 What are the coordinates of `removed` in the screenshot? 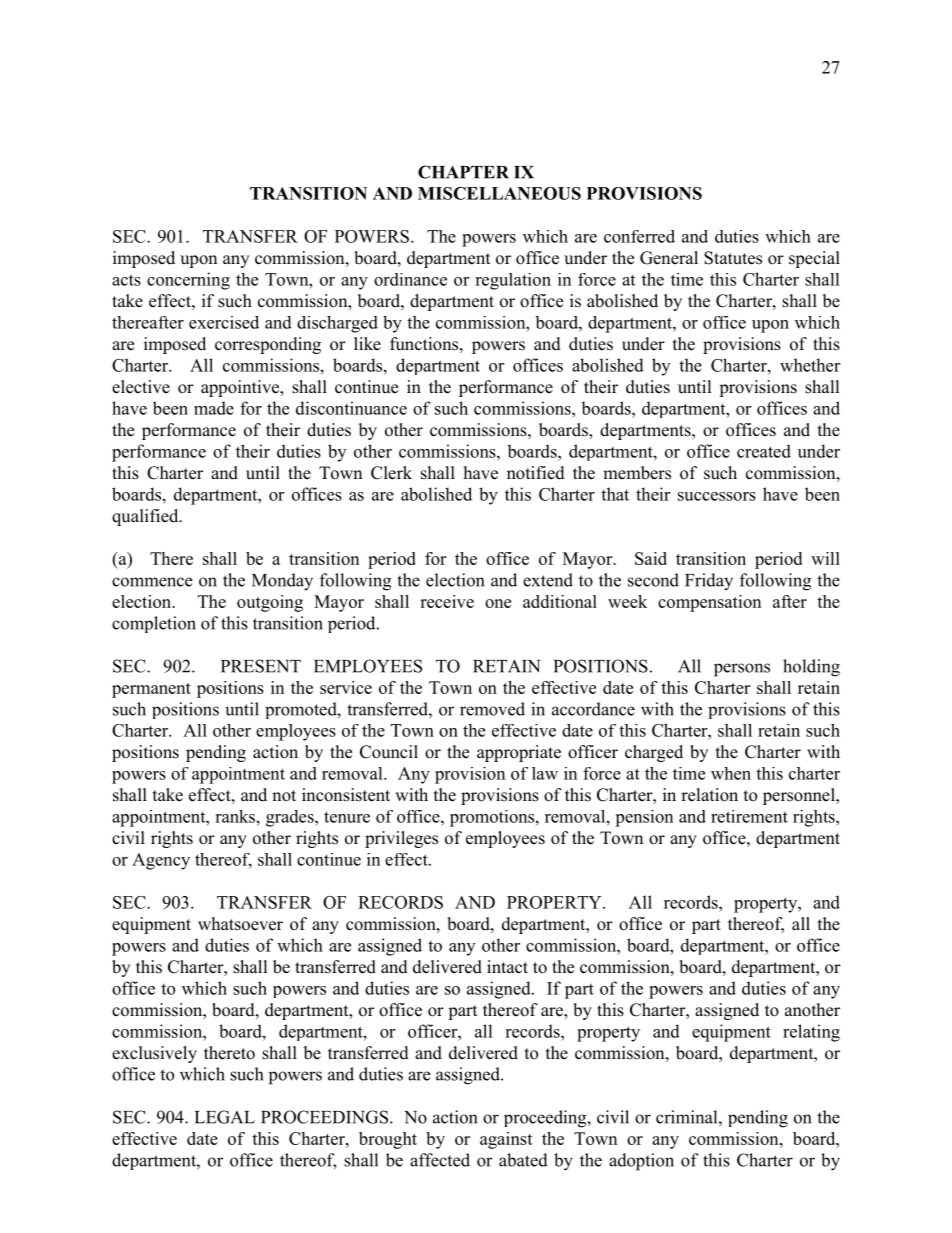 It's located at (492, 709).
